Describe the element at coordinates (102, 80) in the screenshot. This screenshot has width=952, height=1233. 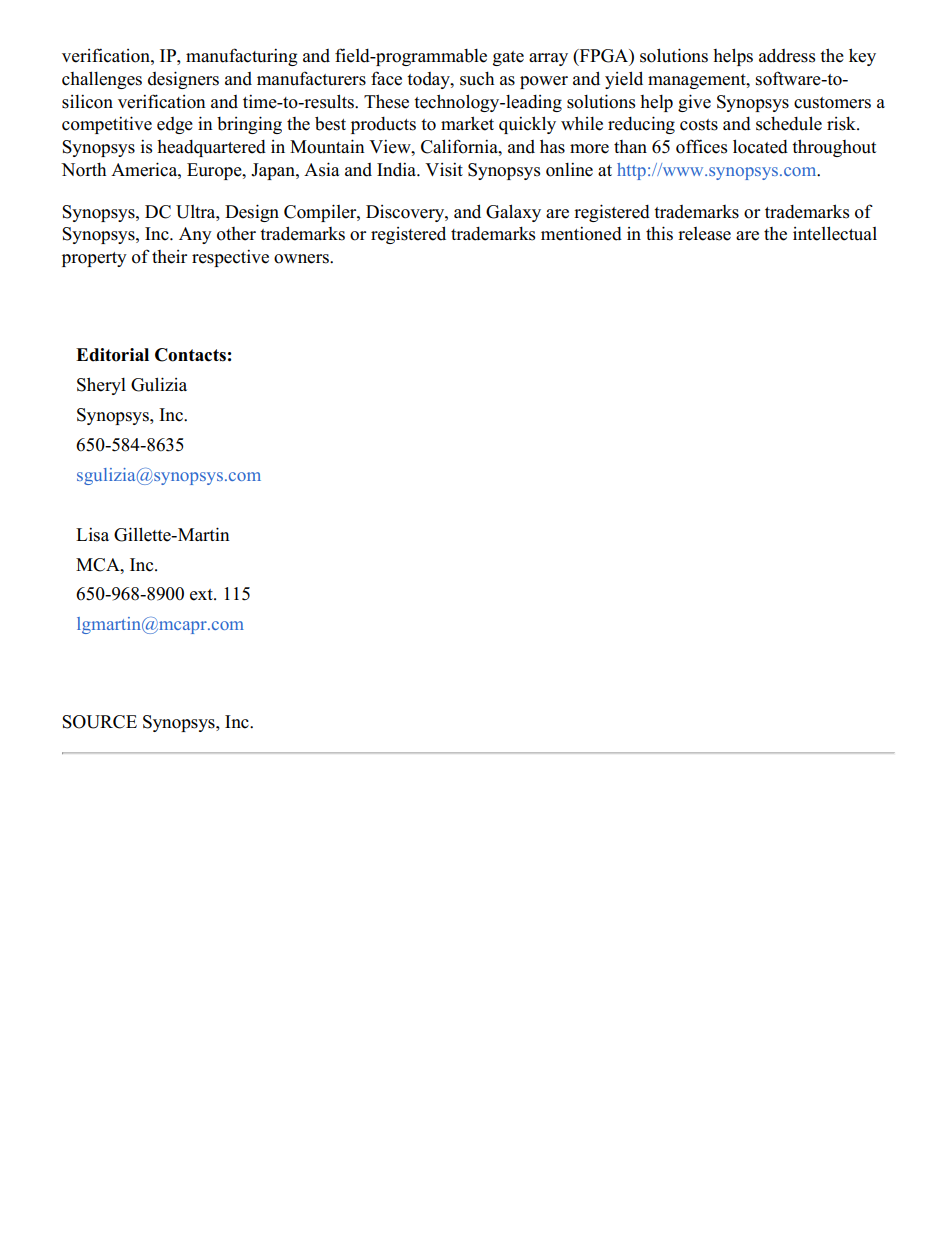
I see `challenges` at that location.
